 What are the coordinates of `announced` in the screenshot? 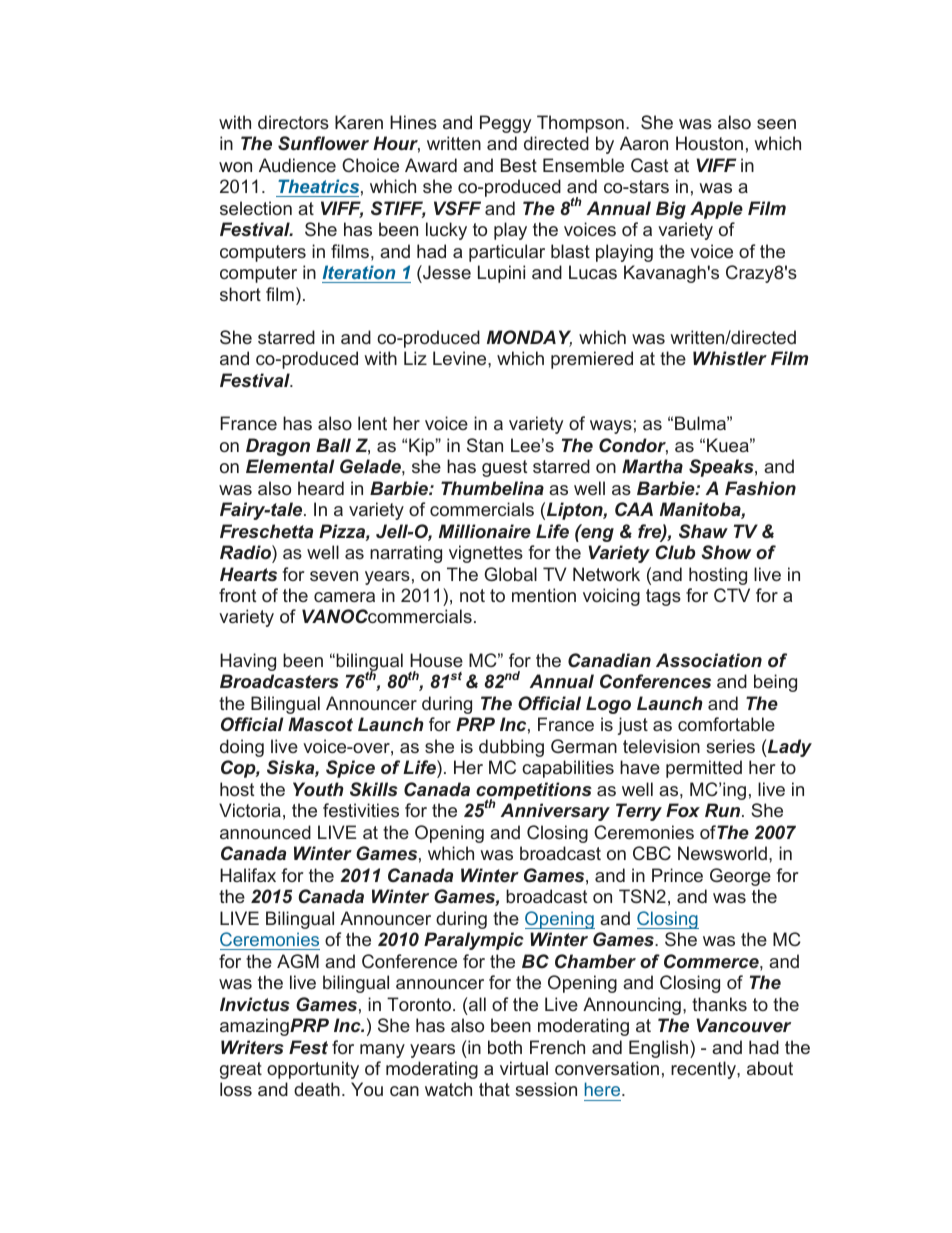 It's located at (265, 832).
